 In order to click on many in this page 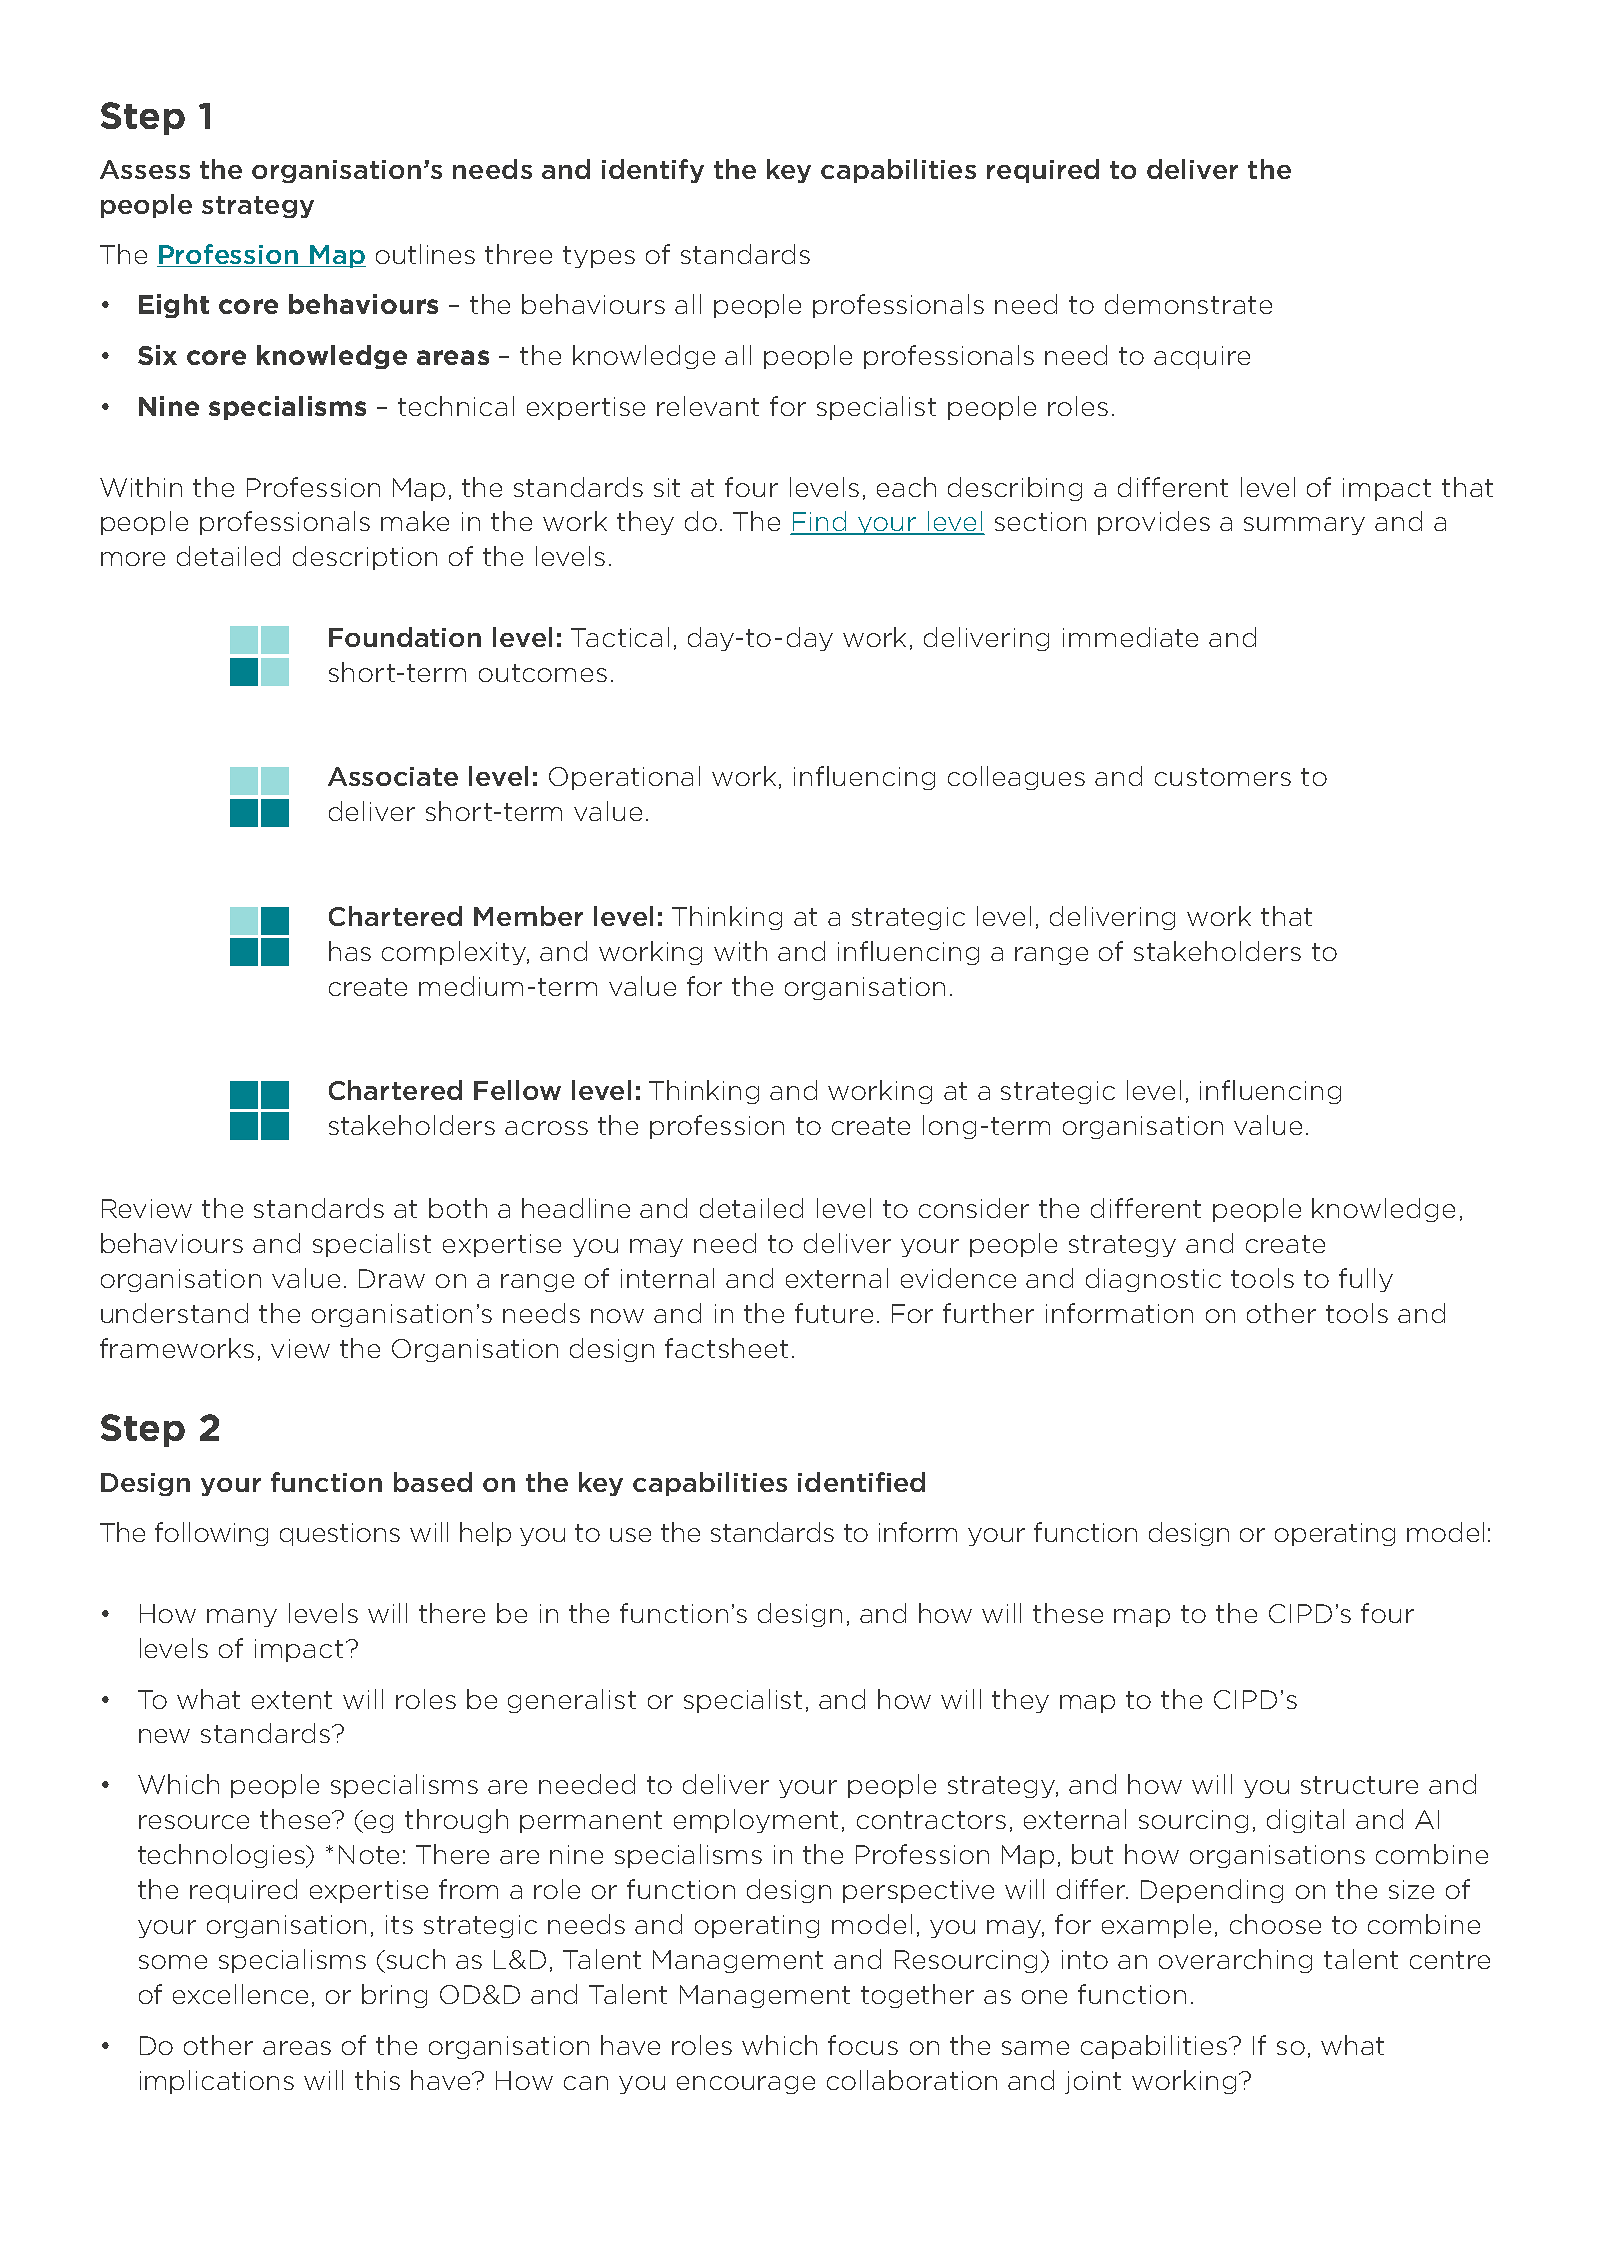, I will do `click(242, 1618)`.
